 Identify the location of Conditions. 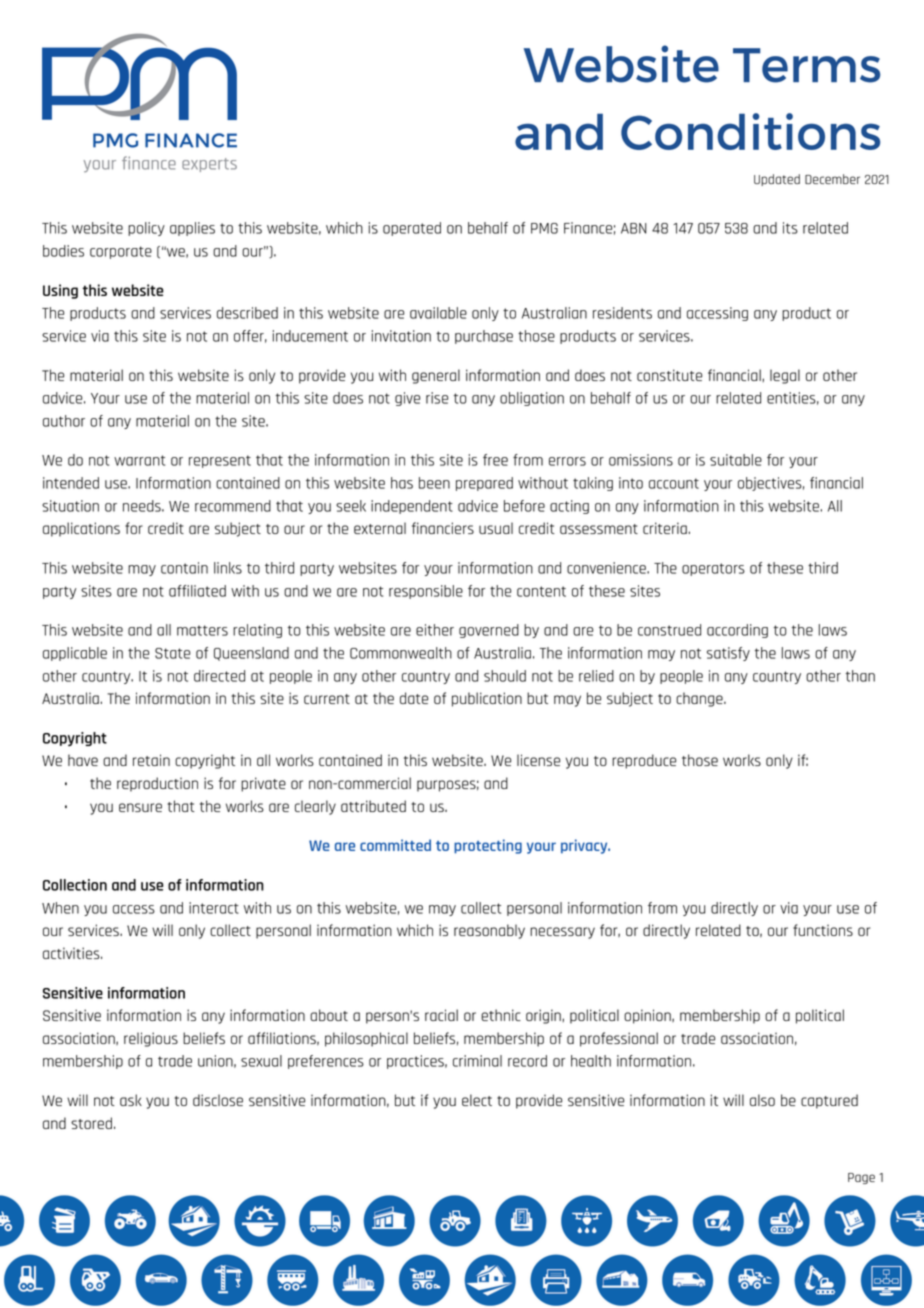
(750, 131).
